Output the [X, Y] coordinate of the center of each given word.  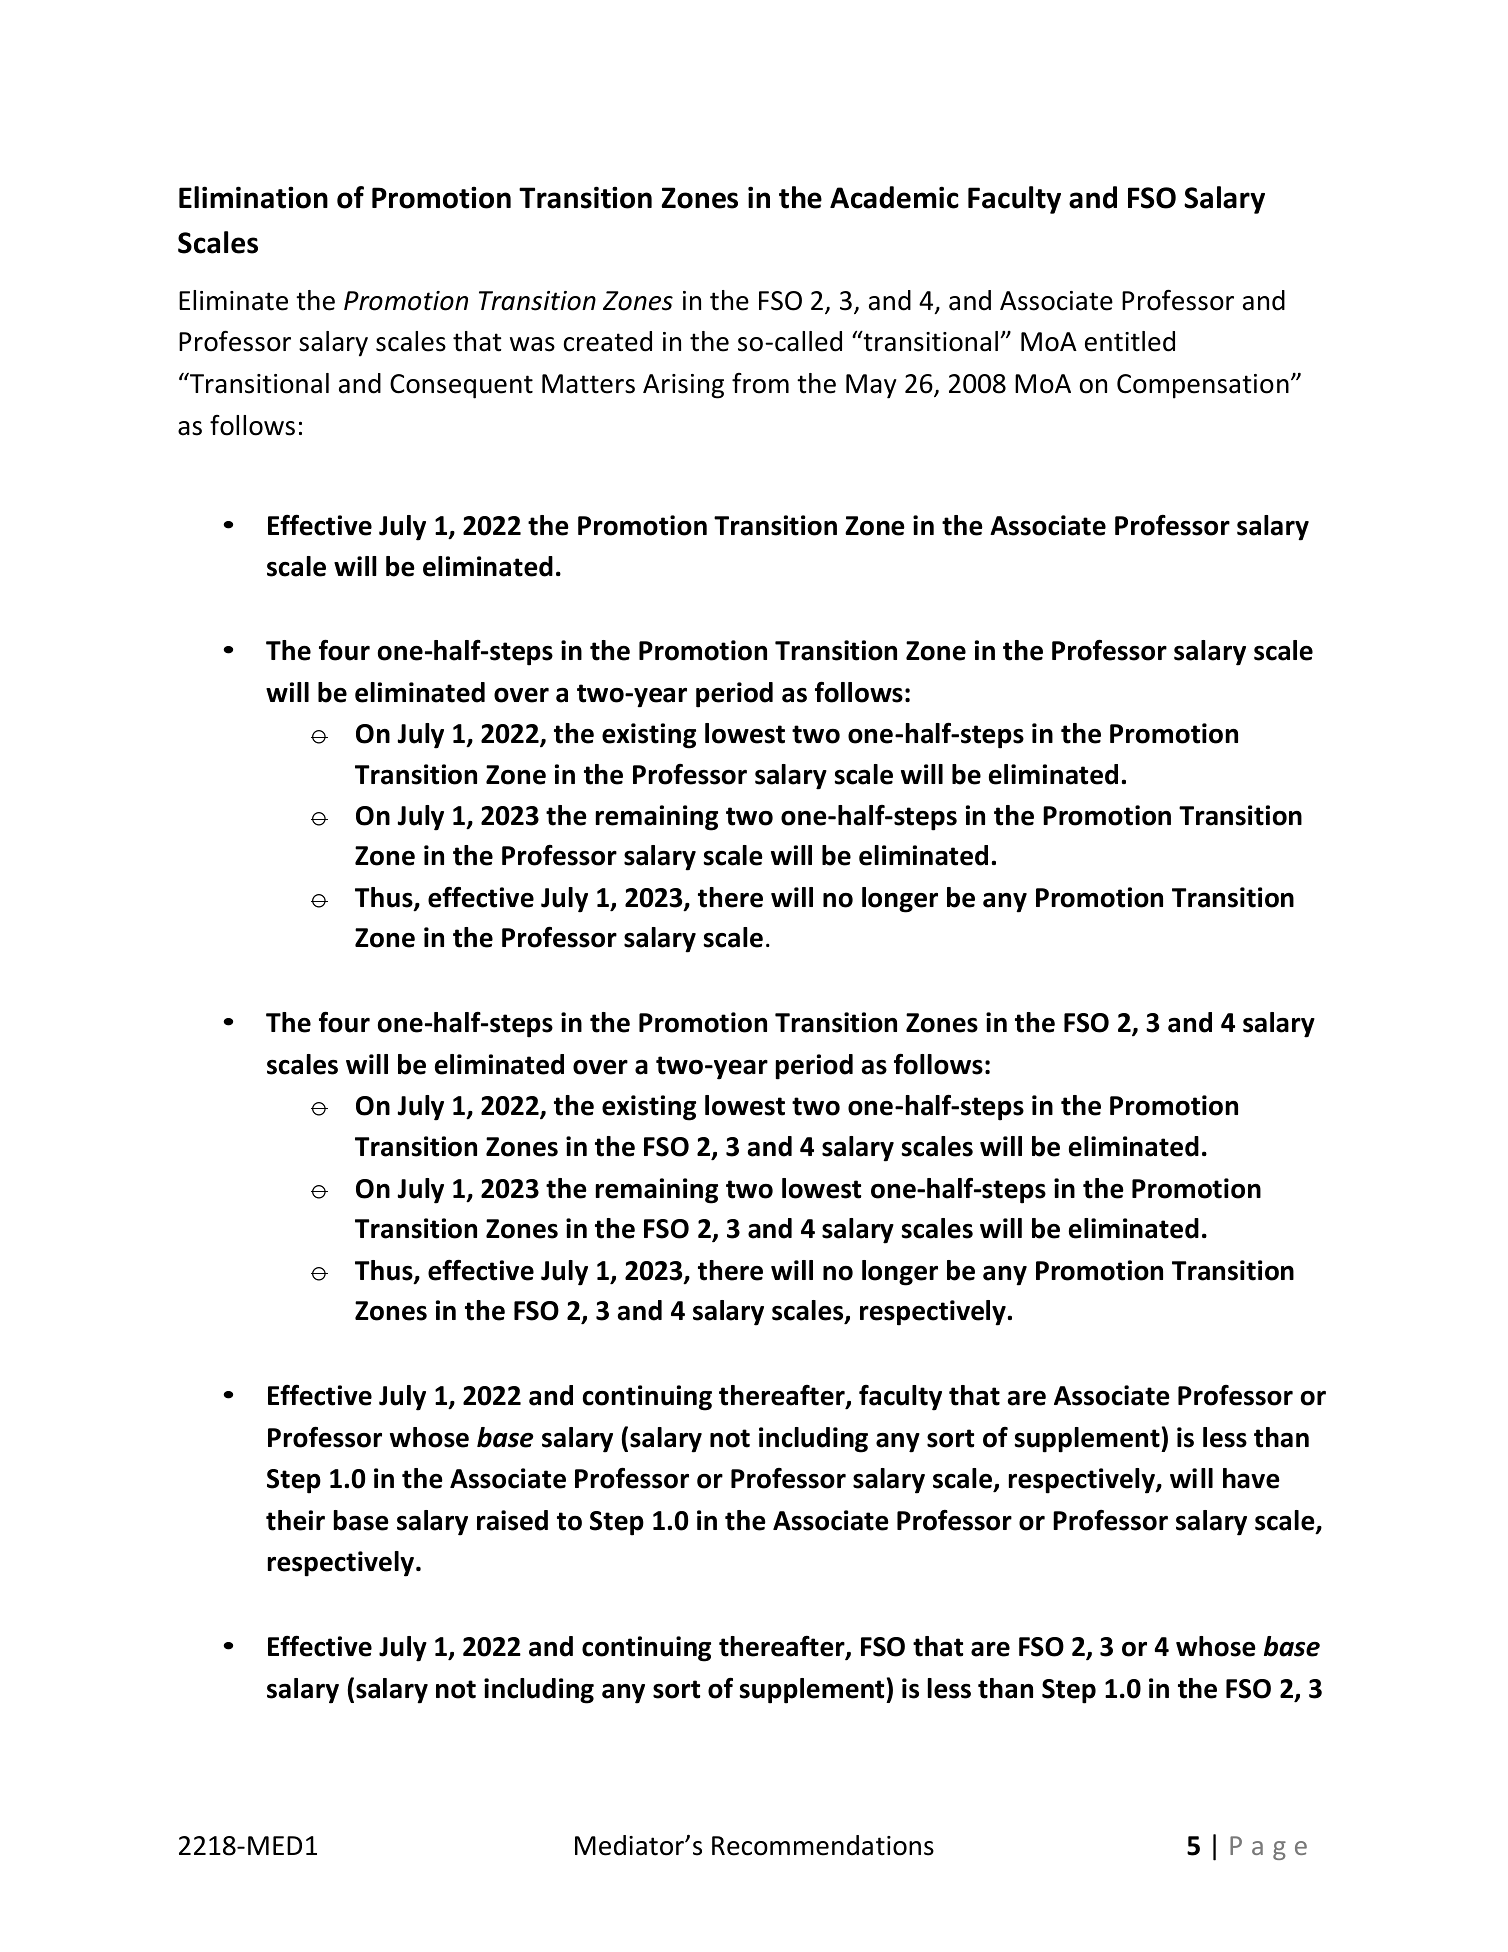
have [1251, 1478]
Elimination [253, 197]
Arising [683, 386]
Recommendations [823, 1845]
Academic [894, 197]
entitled [1130, 341]
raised [512, 1520]
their [295, 1520]
